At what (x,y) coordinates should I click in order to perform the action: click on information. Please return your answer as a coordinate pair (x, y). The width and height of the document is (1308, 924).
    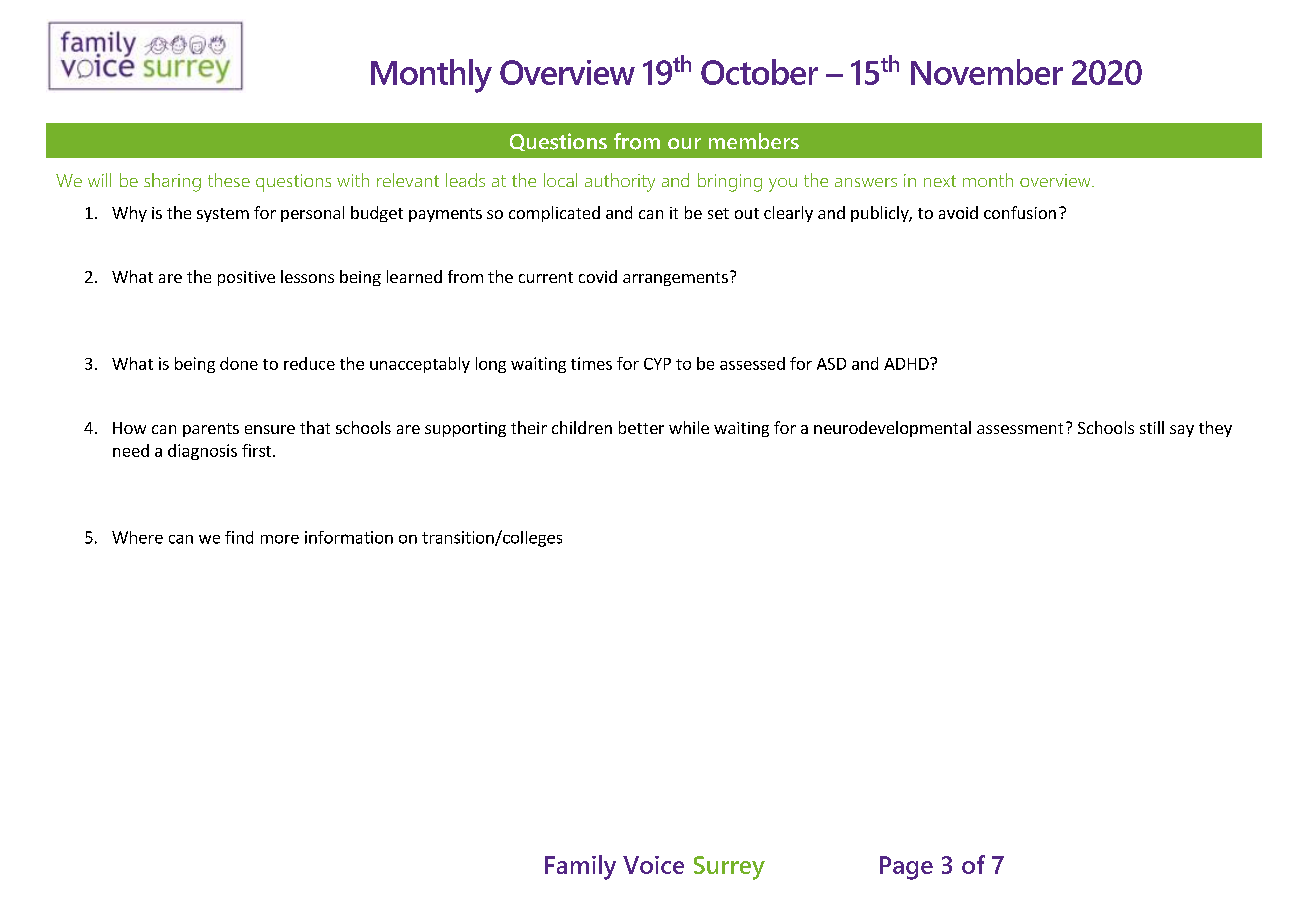
    Looking at the image, I should click on (349, 537).
